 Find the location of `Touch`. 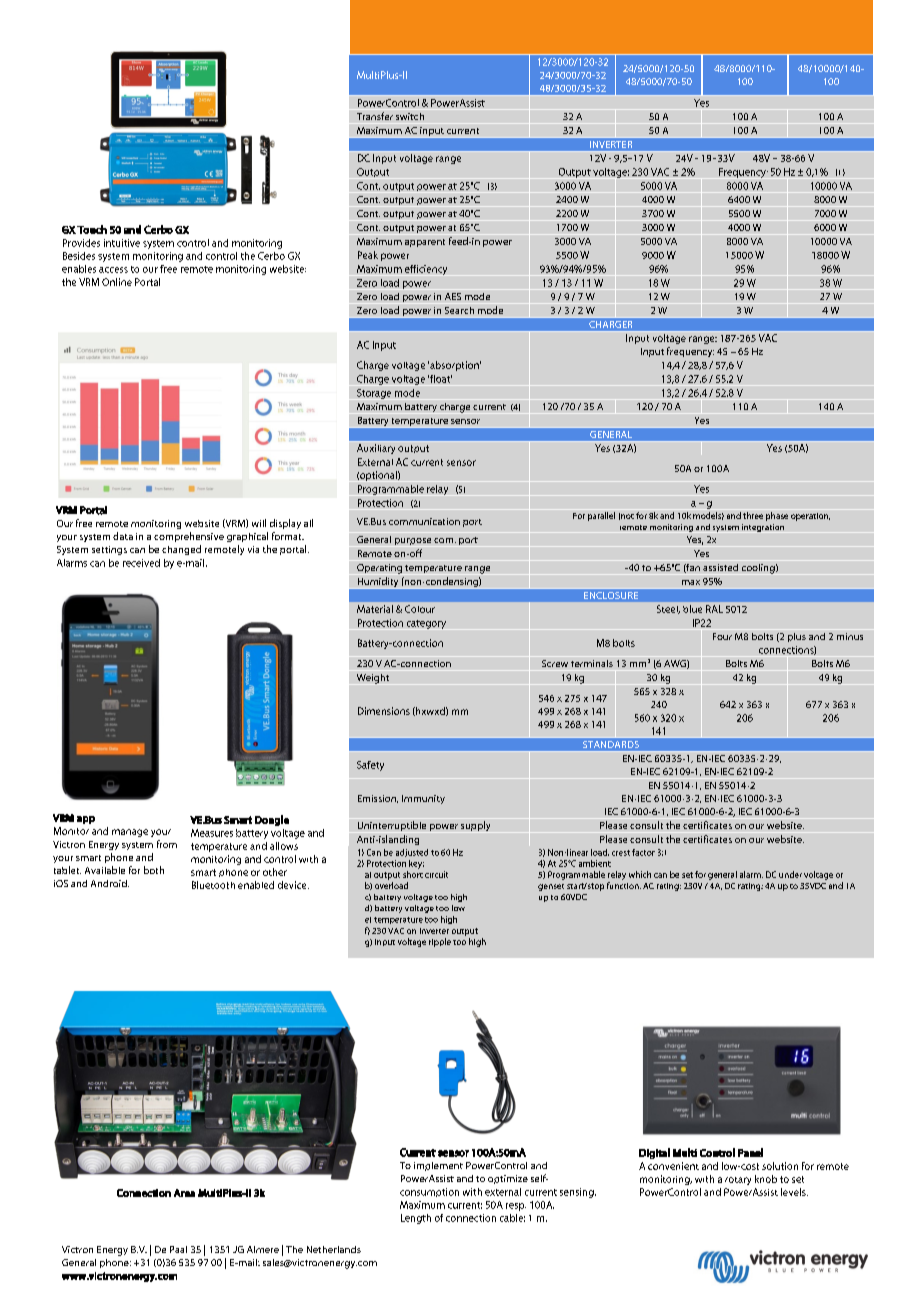

Touch is located at coordinates (92, 229).
